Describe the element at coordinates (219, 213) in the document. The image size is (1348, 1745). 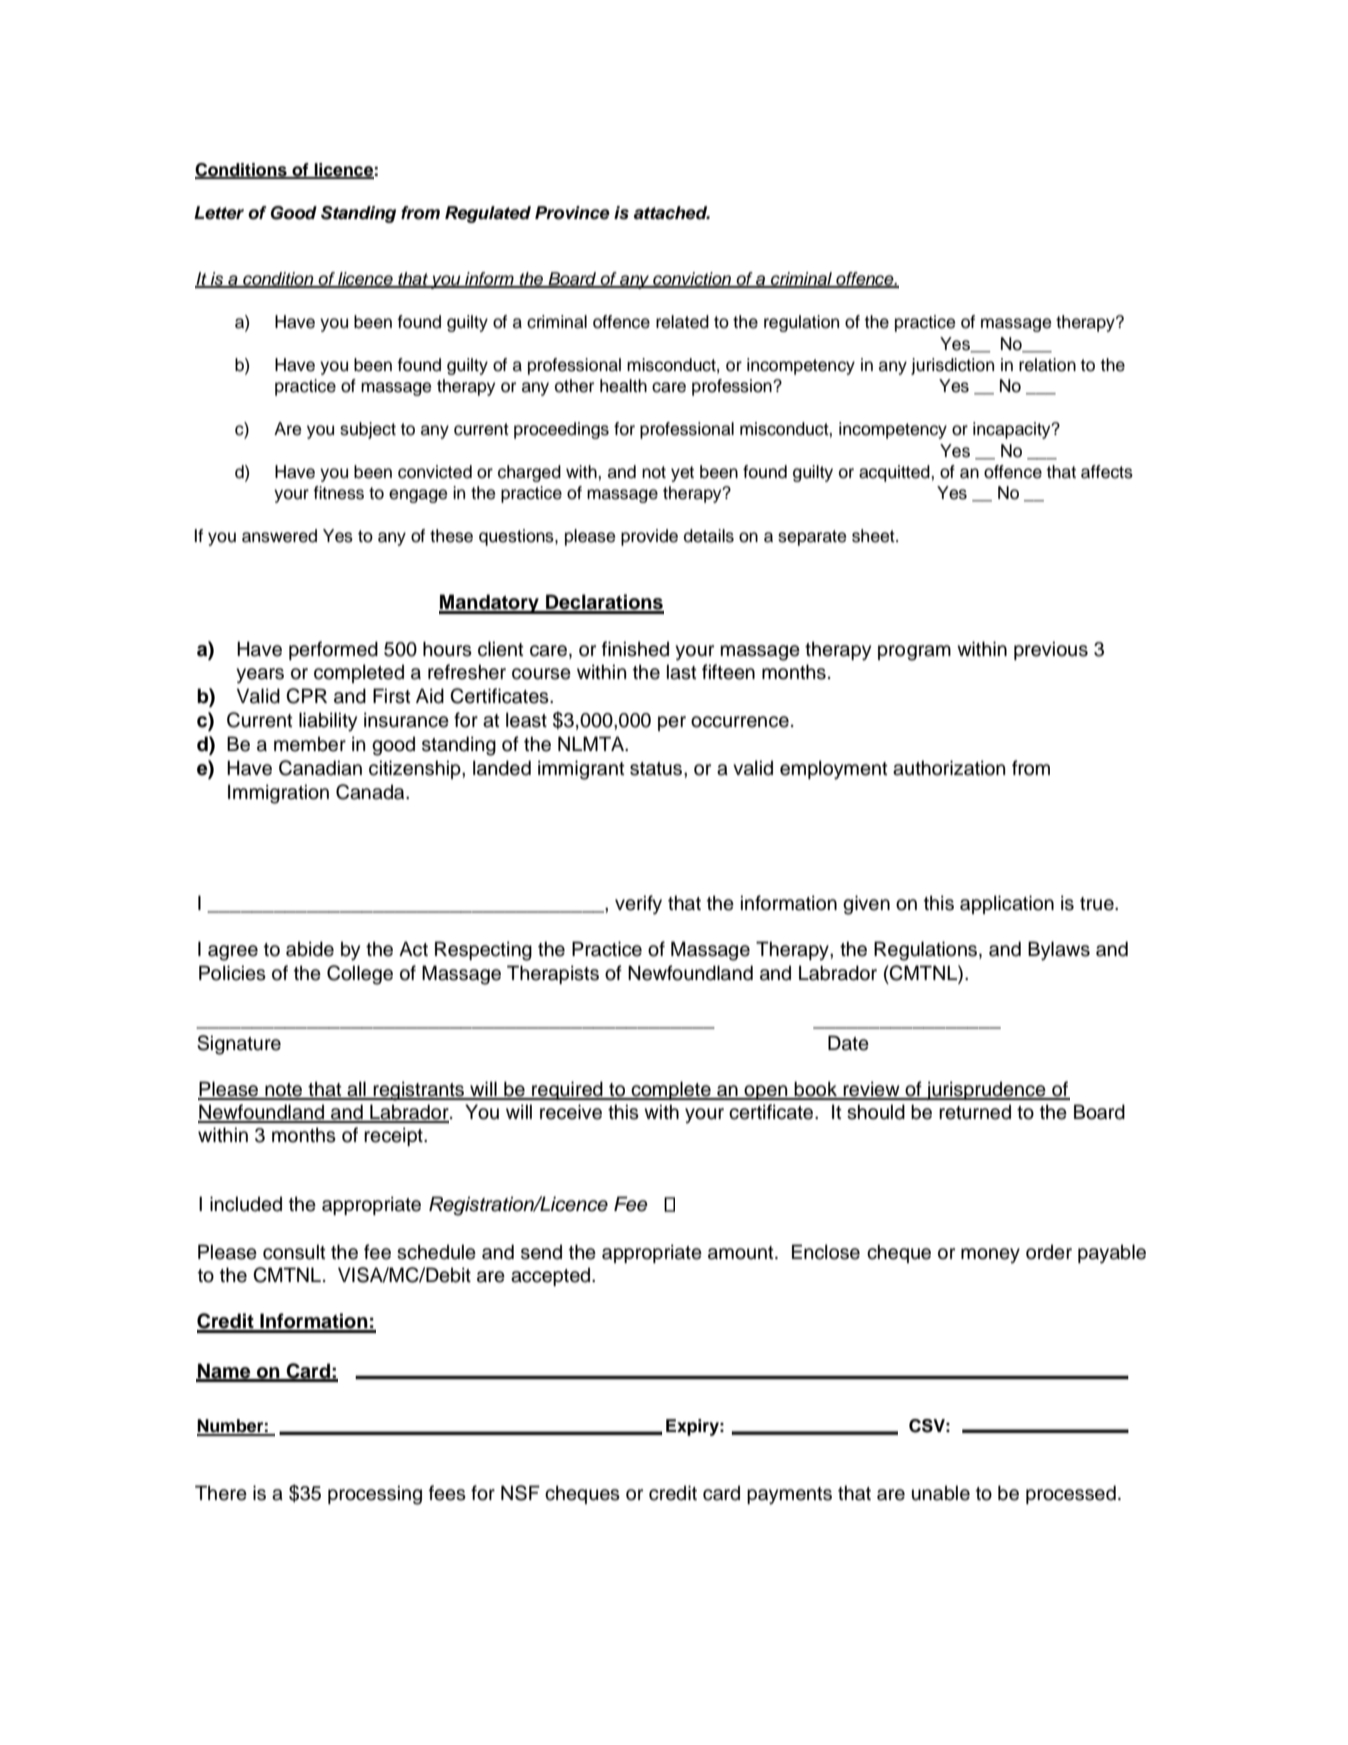
I see `Letter` at that location.
